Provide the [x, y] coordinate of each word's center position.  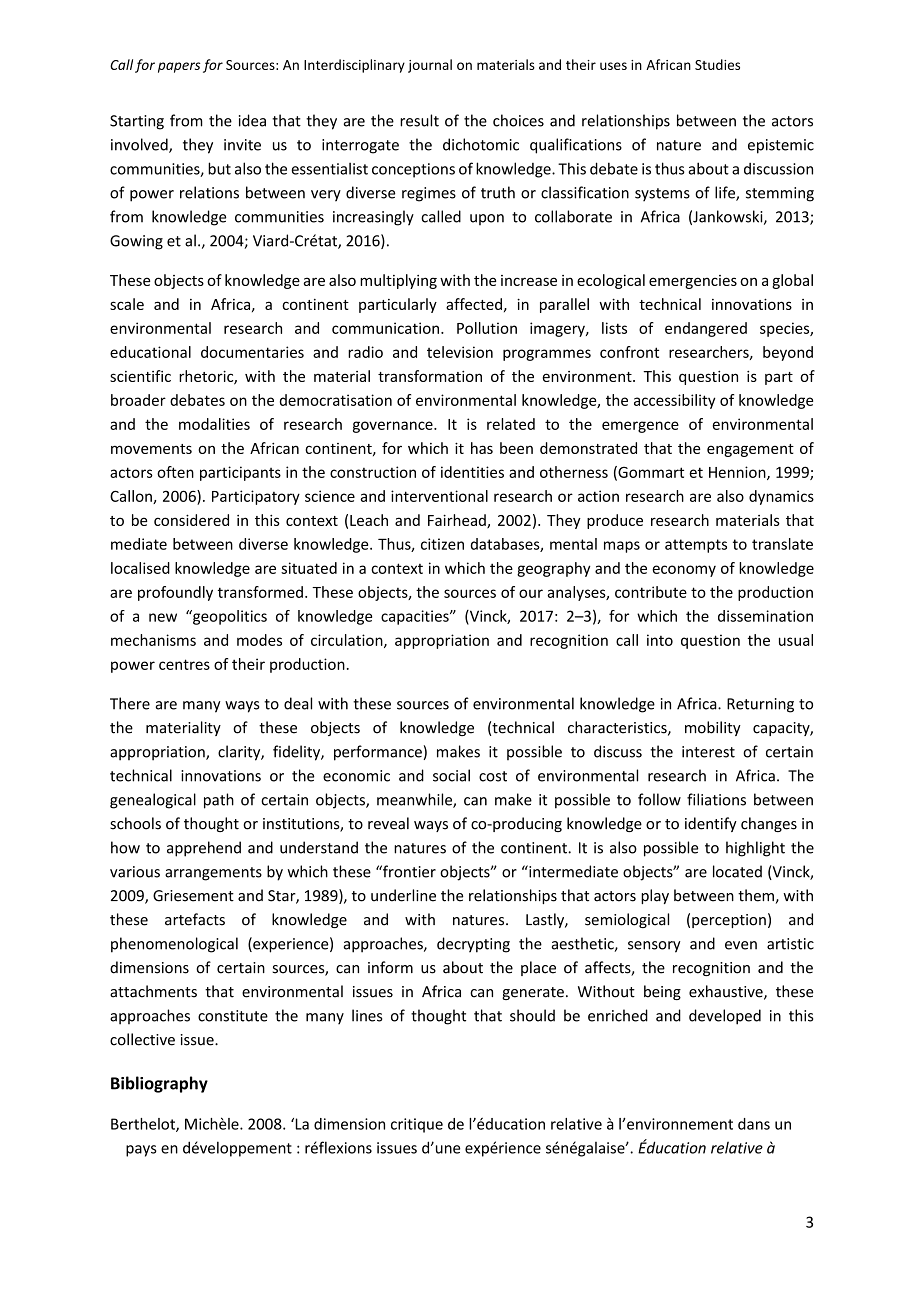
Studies [717, 64]
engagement [750, 450]
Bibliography [159, 1084]
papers [179, 67]
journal [430, 66]
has [482, 448]
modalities [214, 424]
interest [708, 752]
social [451, 775]
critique [417, 1125]
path [219, 801]
